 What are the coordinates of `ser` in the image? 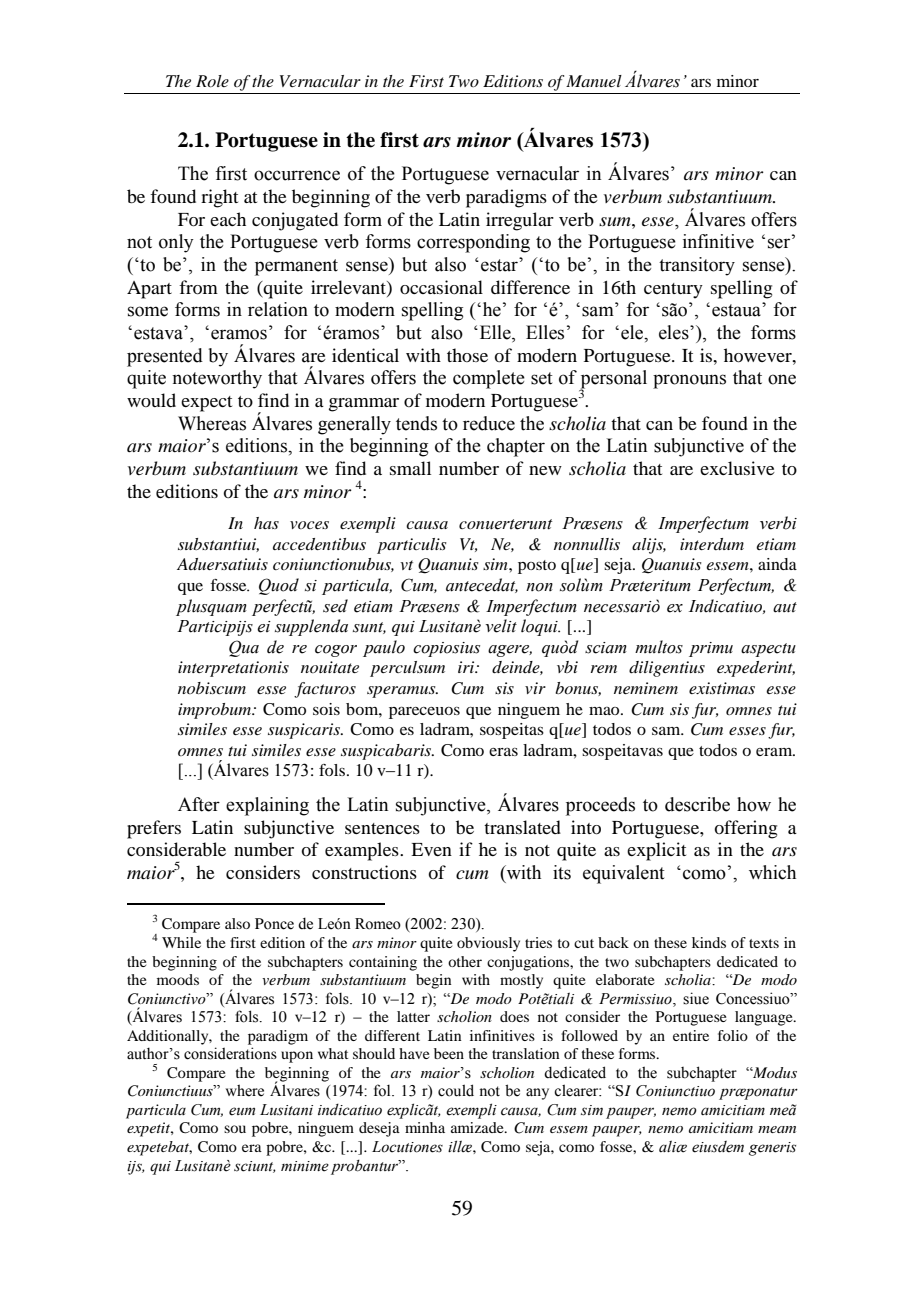 It's located at (780, 243).
